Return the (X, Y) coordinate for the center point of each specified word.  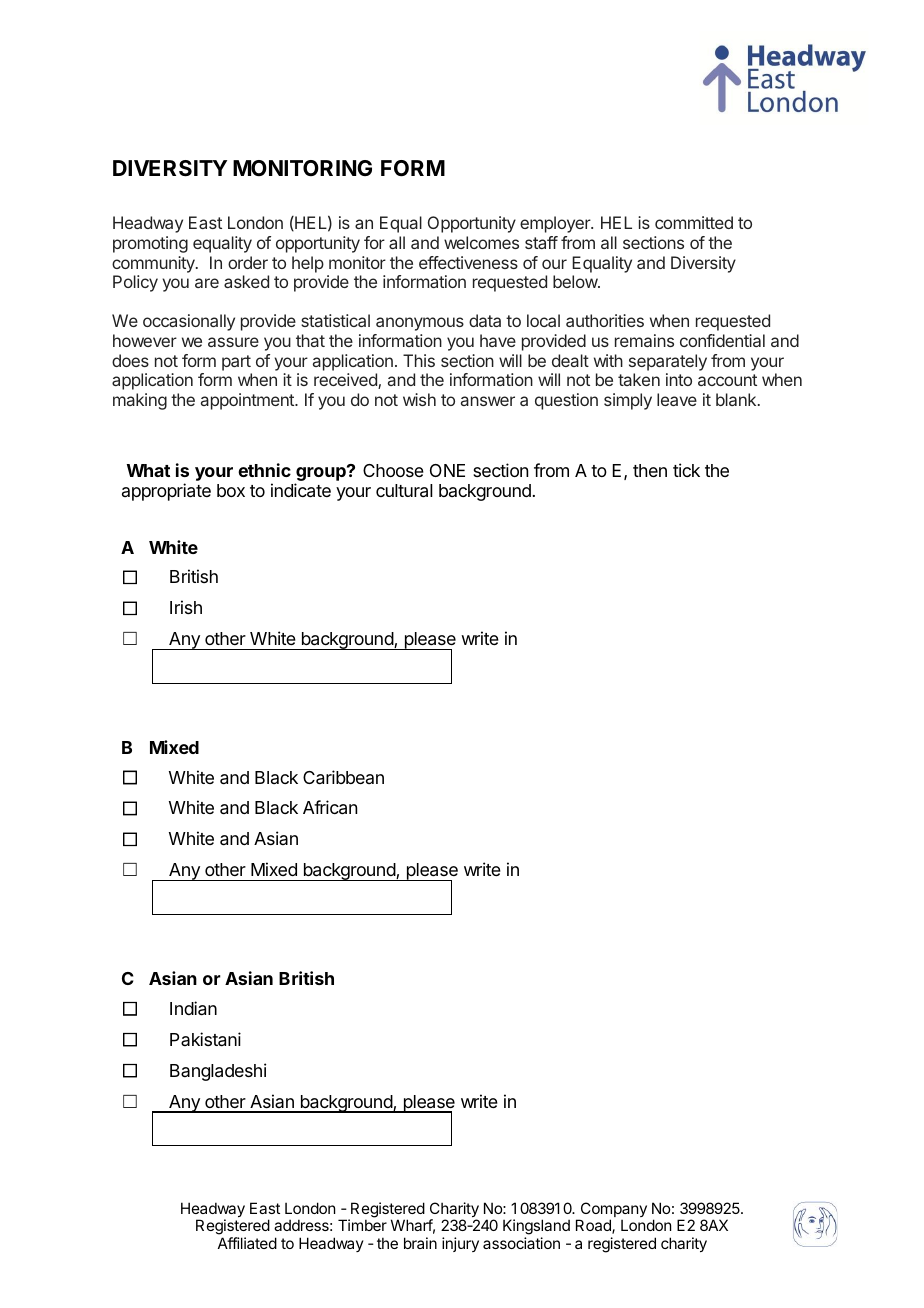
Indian (193, 1008)
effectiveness (468, 262)
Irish (186, 607)
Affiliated (247, 1243)
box (231, 490)
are (207, 283)
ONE (447, 470)
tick (686, 470)
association (521, 1243)
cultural (404, 491)
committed (694, 222)
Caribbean (343, 777)
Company (612, 1211)
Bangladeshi (218, 1072)
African (330, 807)
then (650, 470)
